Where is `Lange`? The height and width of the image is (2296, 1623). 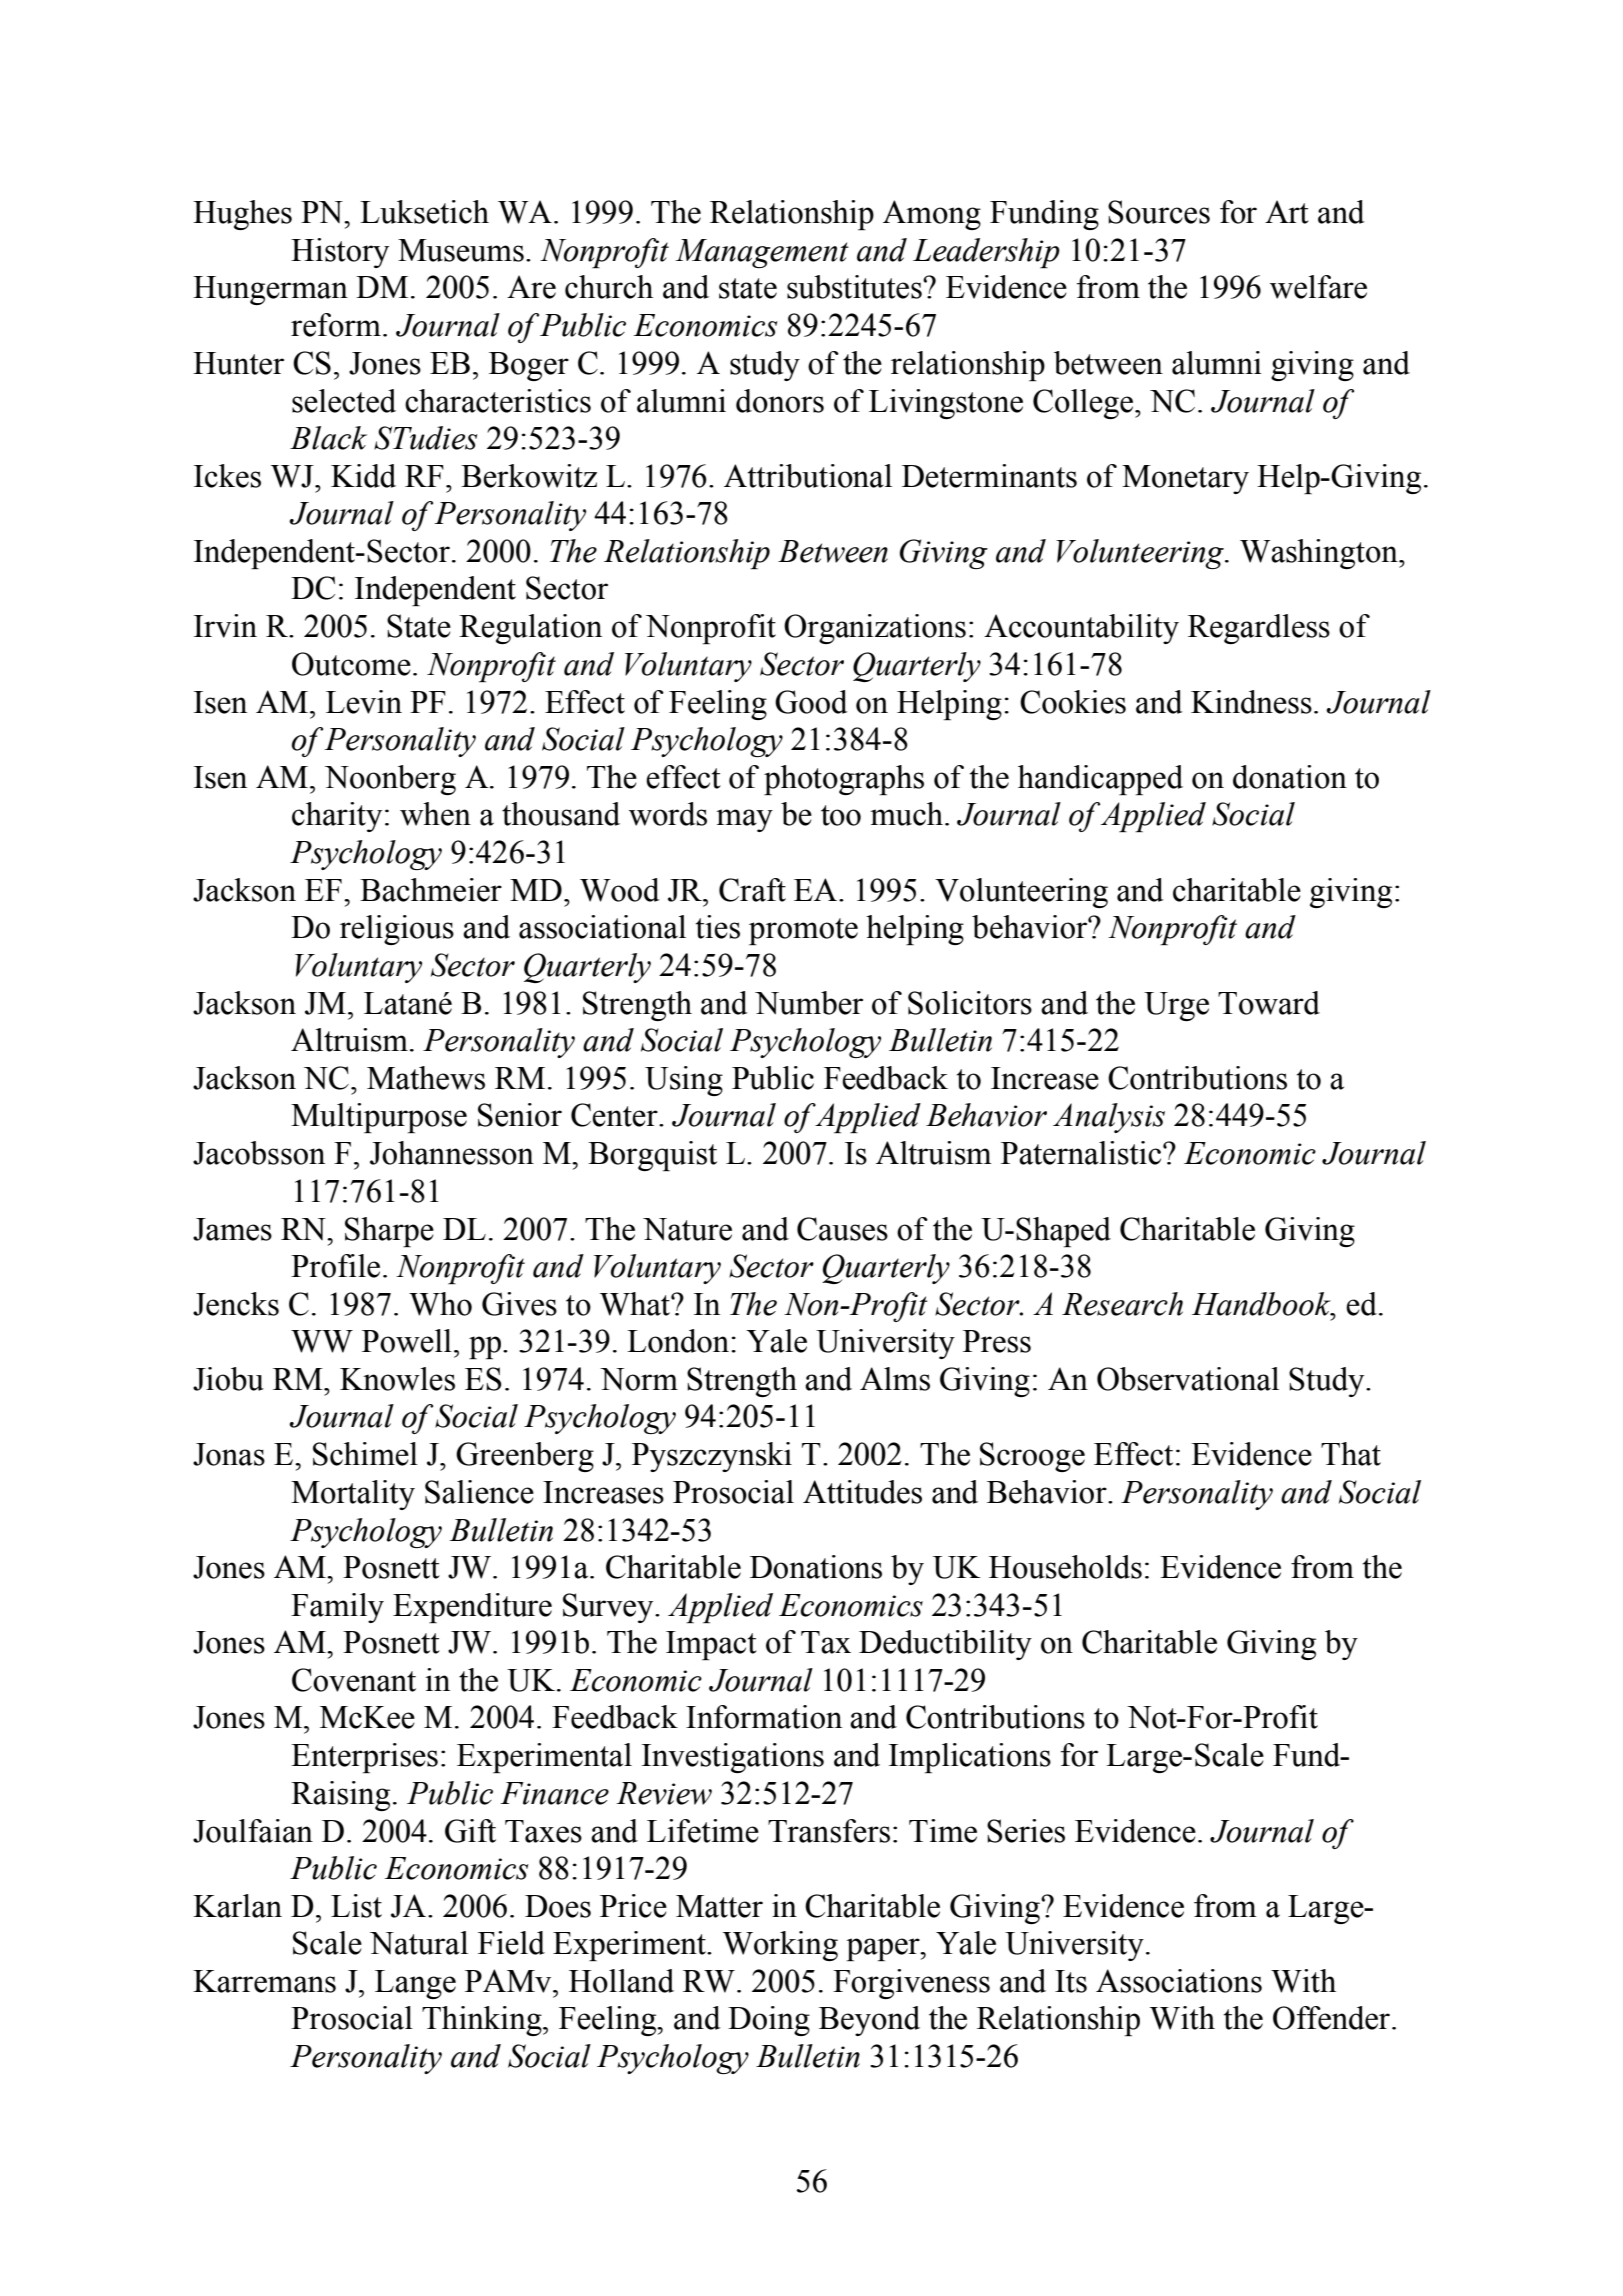 Lange is located at coordinates (415, 1984).
